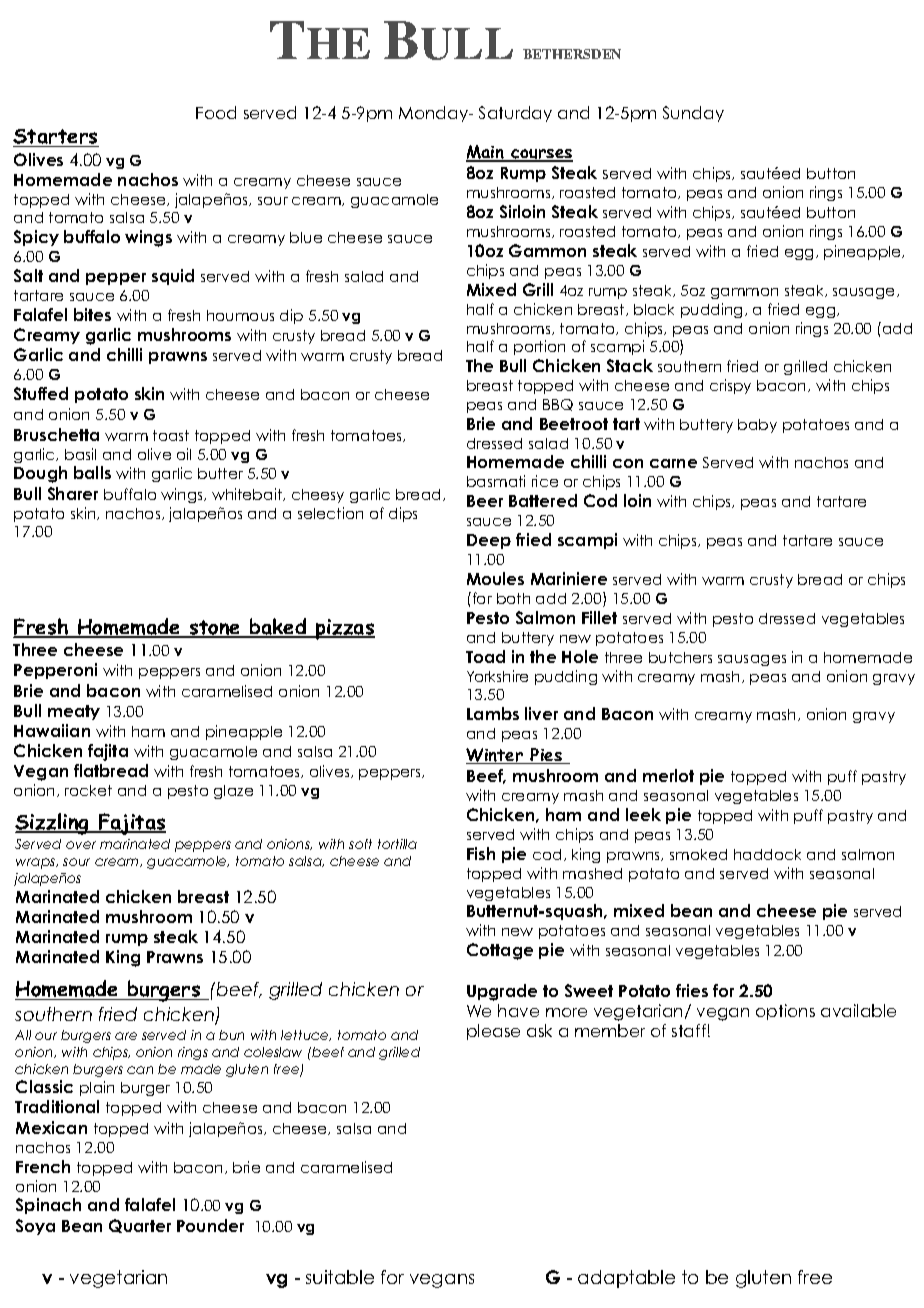 Image resolution: width=924 pixels, height=1308 pixels. I want to click on meaty, so click(74, 712).
